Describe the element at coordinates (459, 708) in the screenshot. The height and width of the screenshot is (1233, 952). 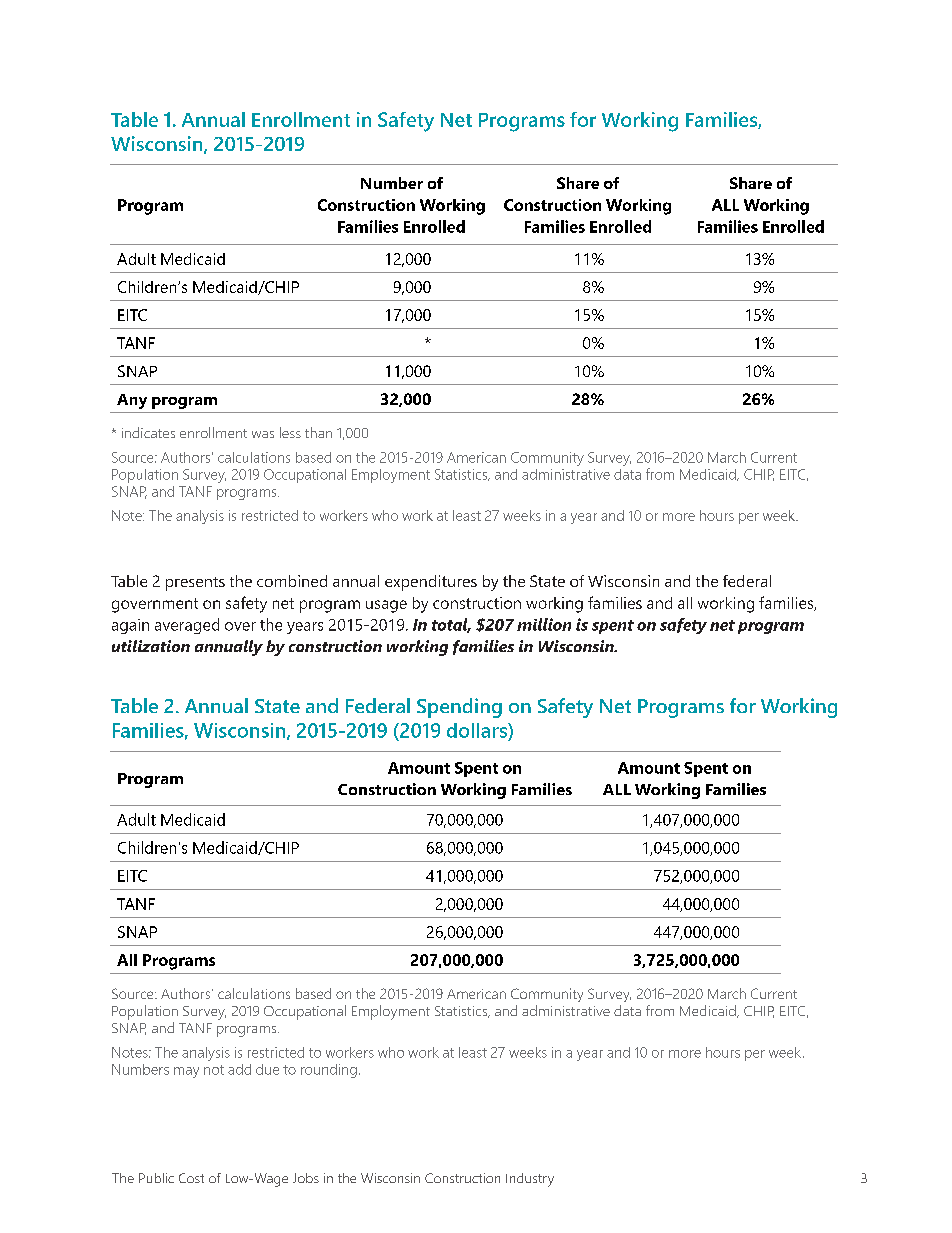
I see `Spending` at that location.
